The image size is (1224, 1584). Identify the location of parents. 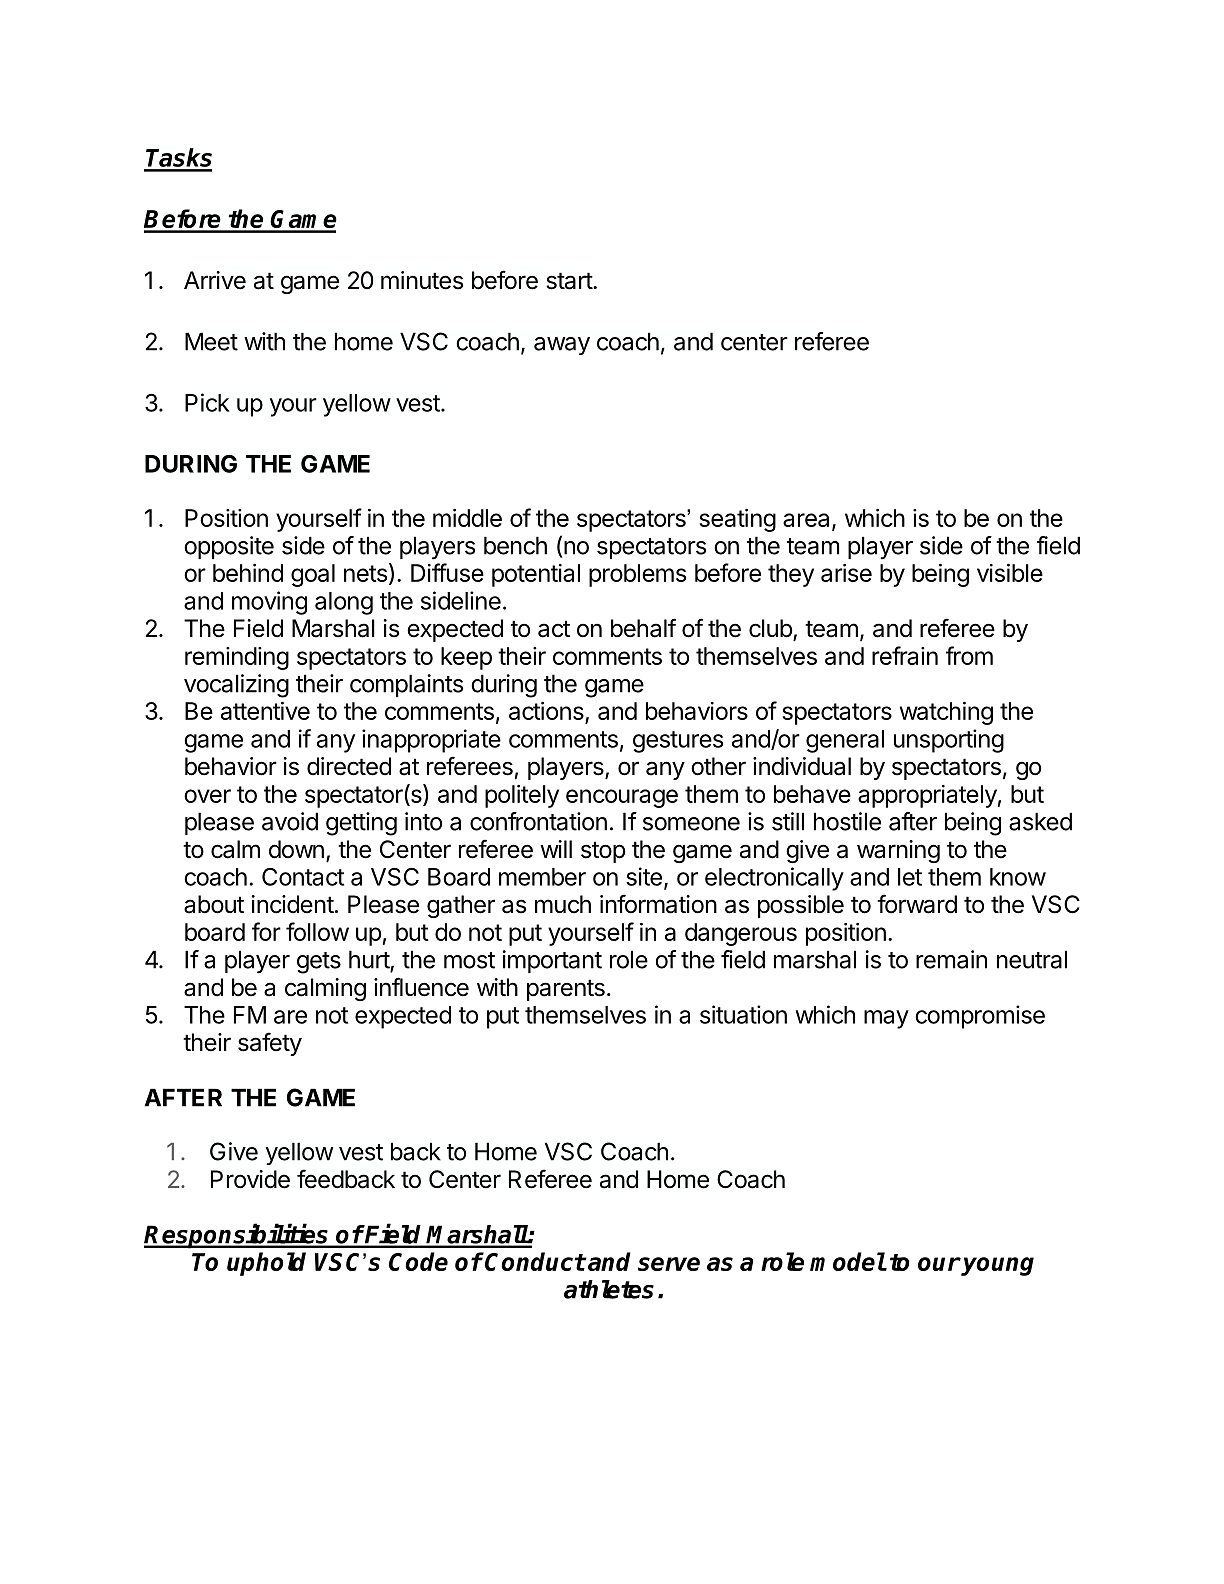
(566, 990).
